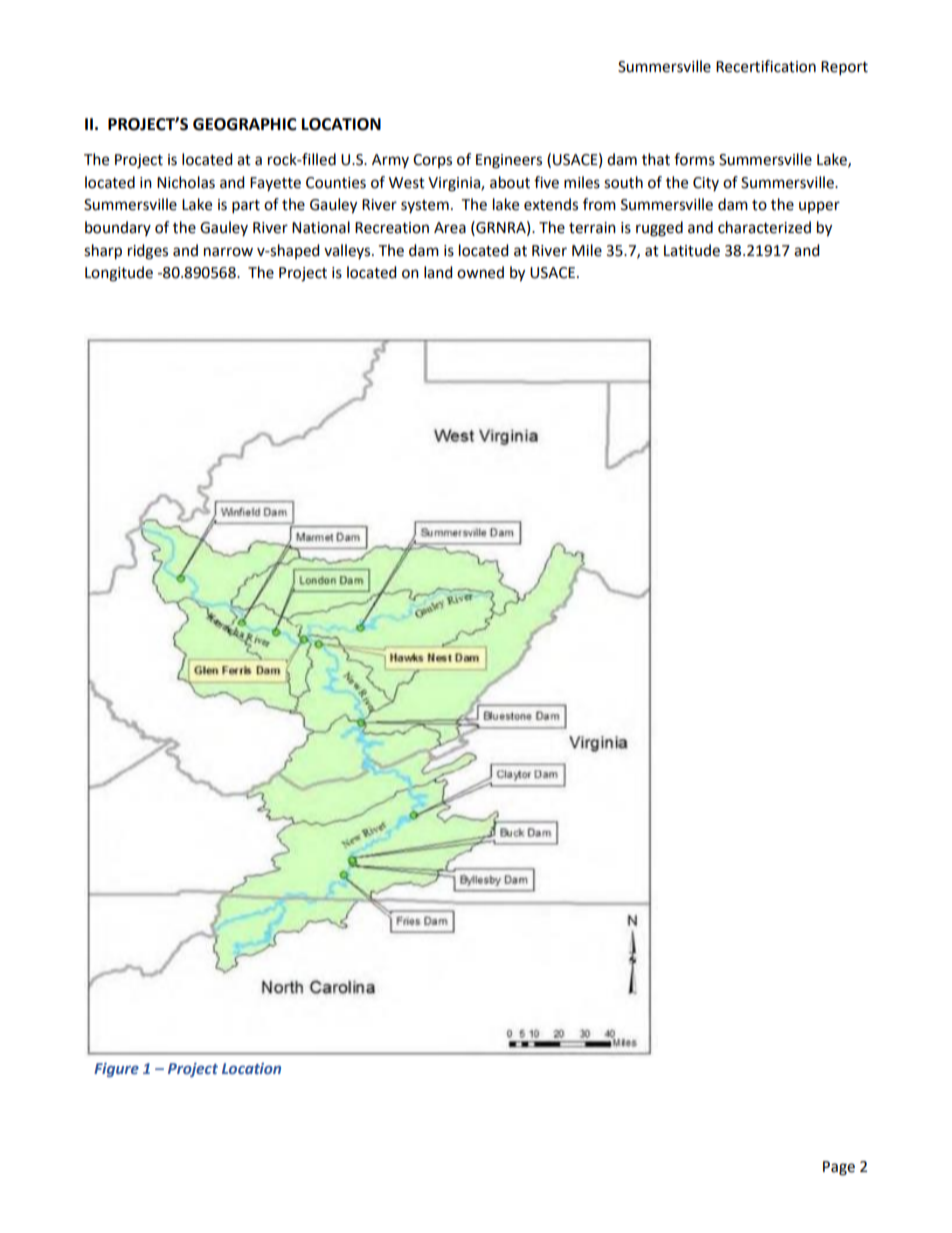  What do you see at coordinates (116, 1070) in the screenshot?
I see `Figure` at bounding box center [116, 1070].
